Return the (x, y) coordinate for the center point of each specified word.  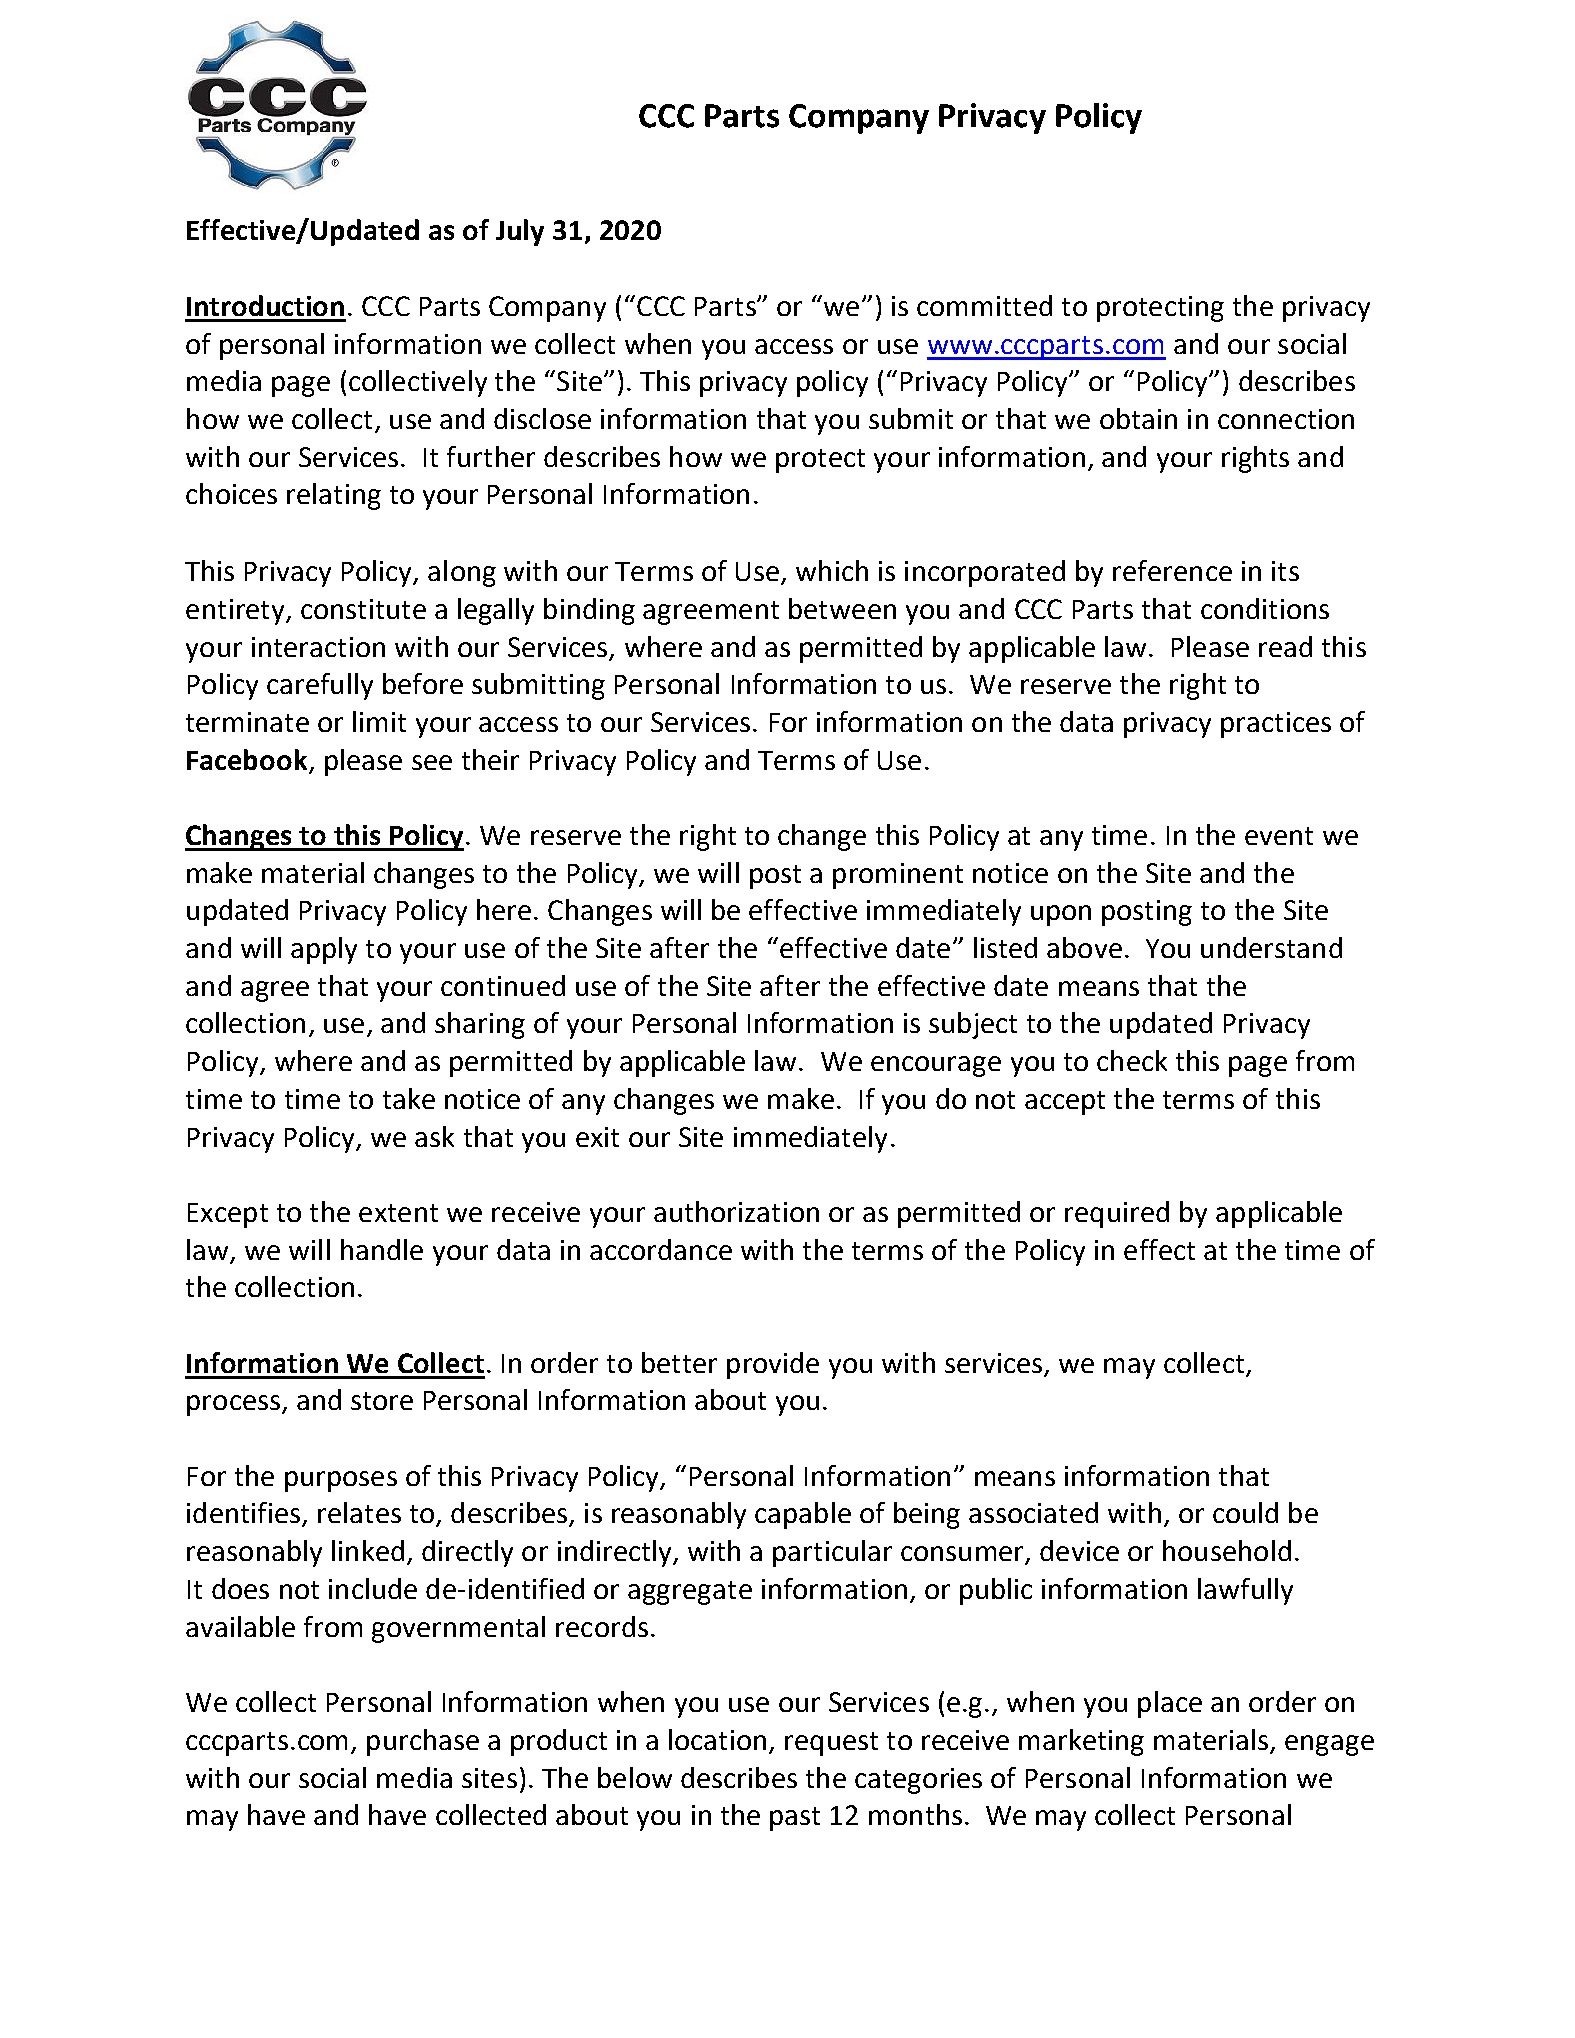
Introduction (265, 305)
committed (984, 305)
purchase (423, 1742)
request (831, 1744)
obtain (1138, 418)
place (1170, 1704)
